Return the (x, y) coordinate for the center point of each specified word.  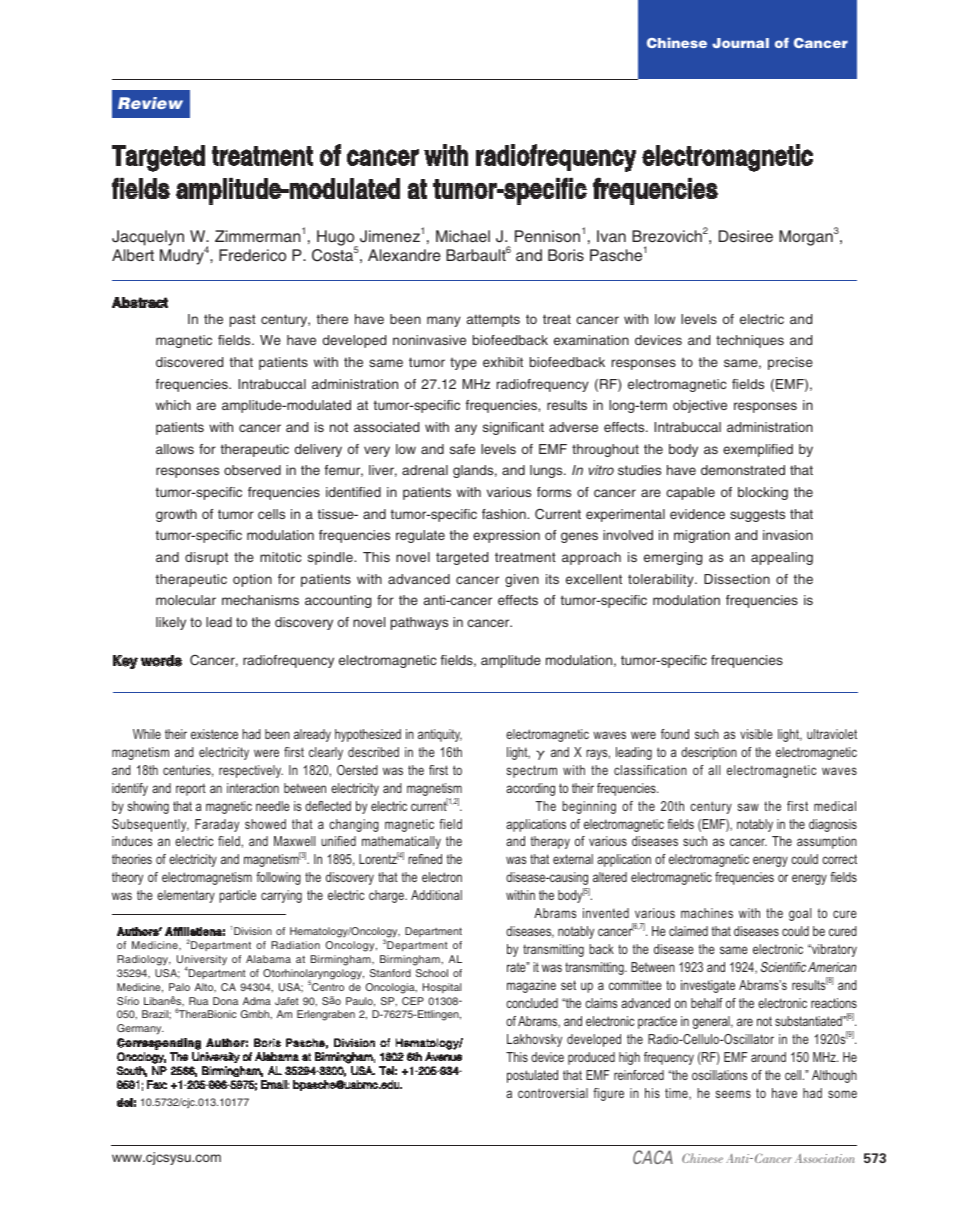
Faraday (217, 825)
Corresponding (159, 1044)
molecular (186, 600)
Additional (436, 895)
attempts (493, 320)
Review (150, 103)
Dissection (737, 579)
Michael (463, 236)
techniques (750, 341)
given (522, 580)
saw (748, 807)
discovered (189, 362)
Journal (740, 43)
